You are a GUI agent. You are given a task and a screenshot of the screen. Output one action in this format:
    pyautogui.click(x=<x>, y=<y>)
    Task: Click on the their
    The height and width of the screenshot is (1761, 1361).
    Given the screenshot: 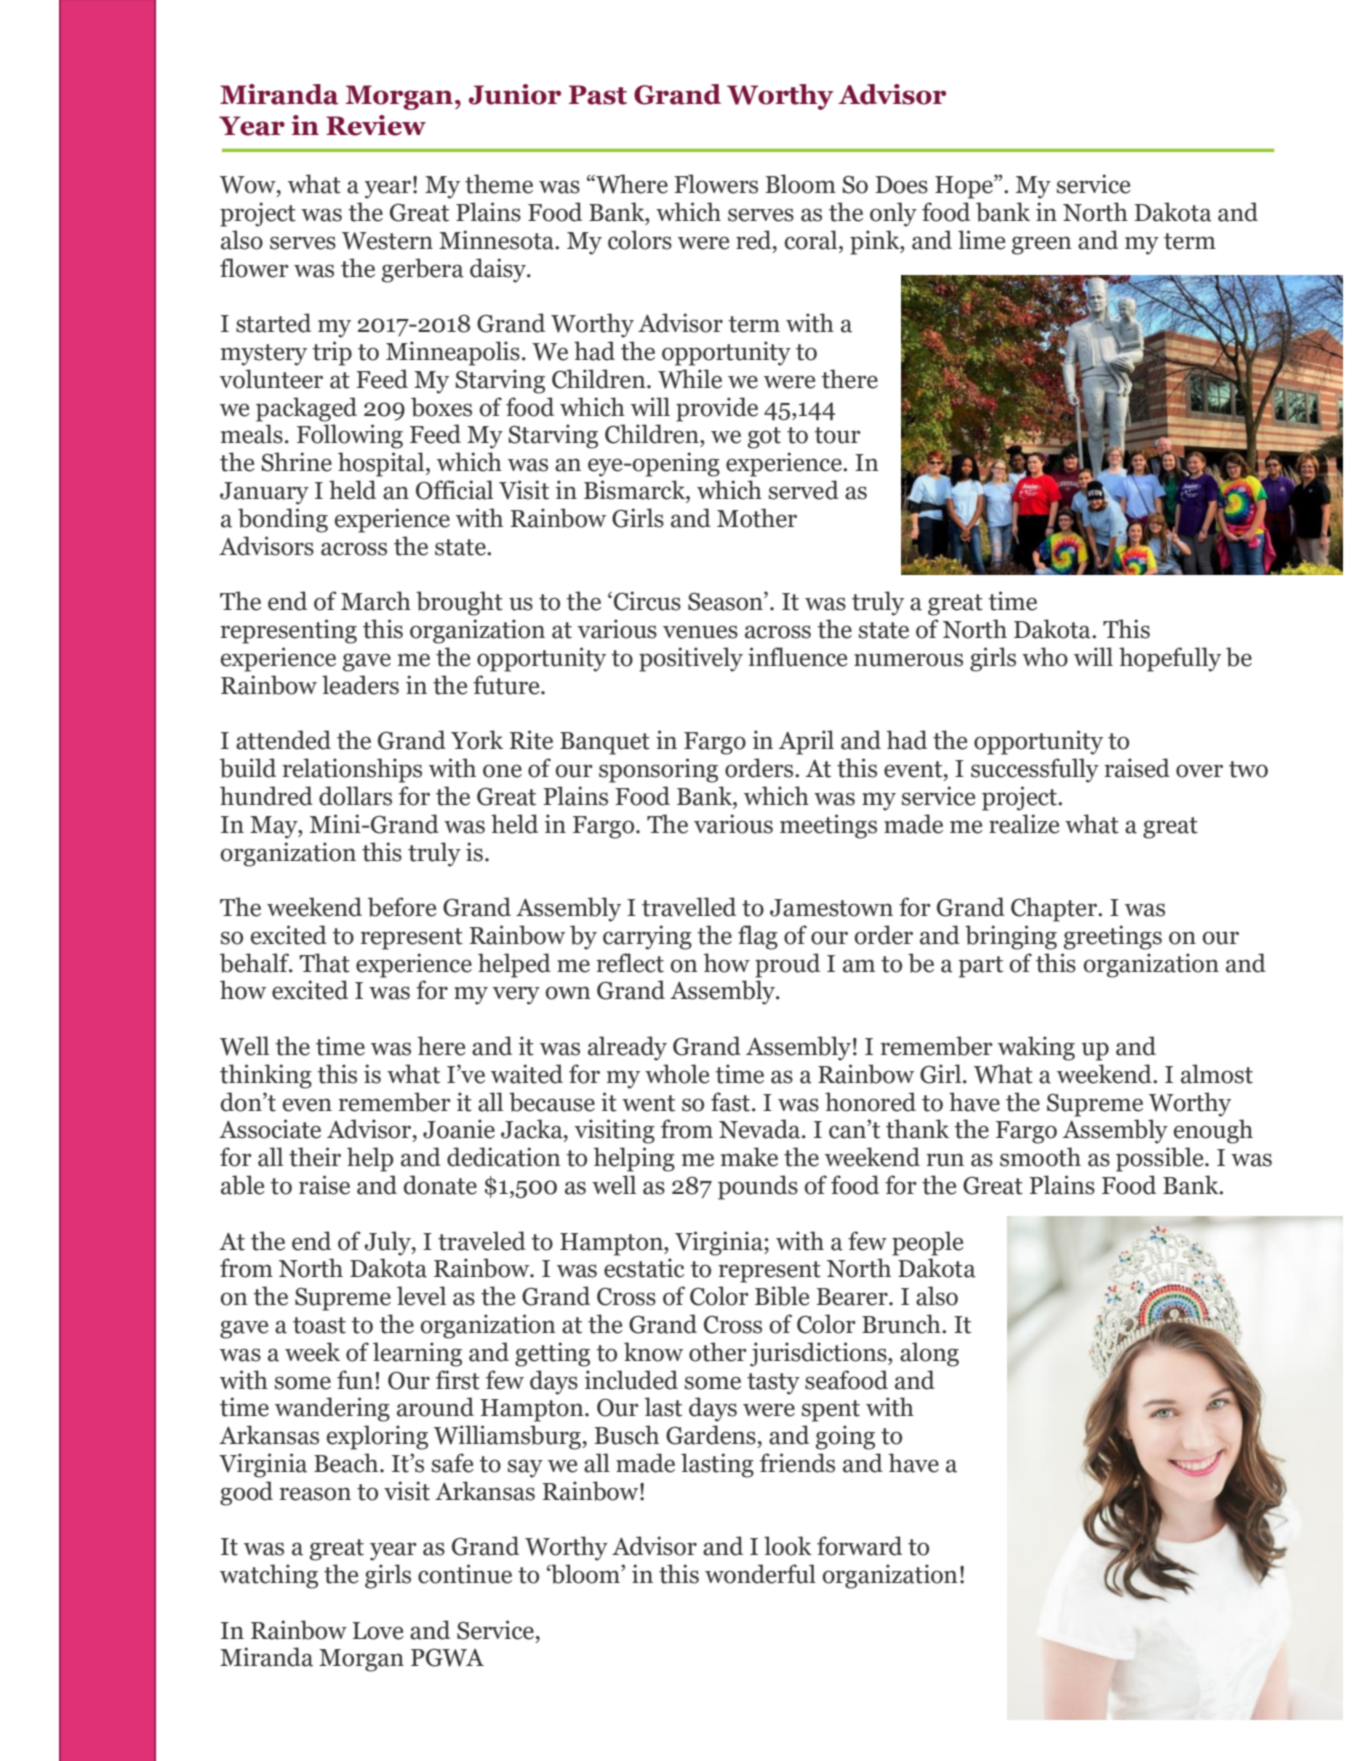 What is the action you would take?
    pyautogui.click(x=315, y=1157)
